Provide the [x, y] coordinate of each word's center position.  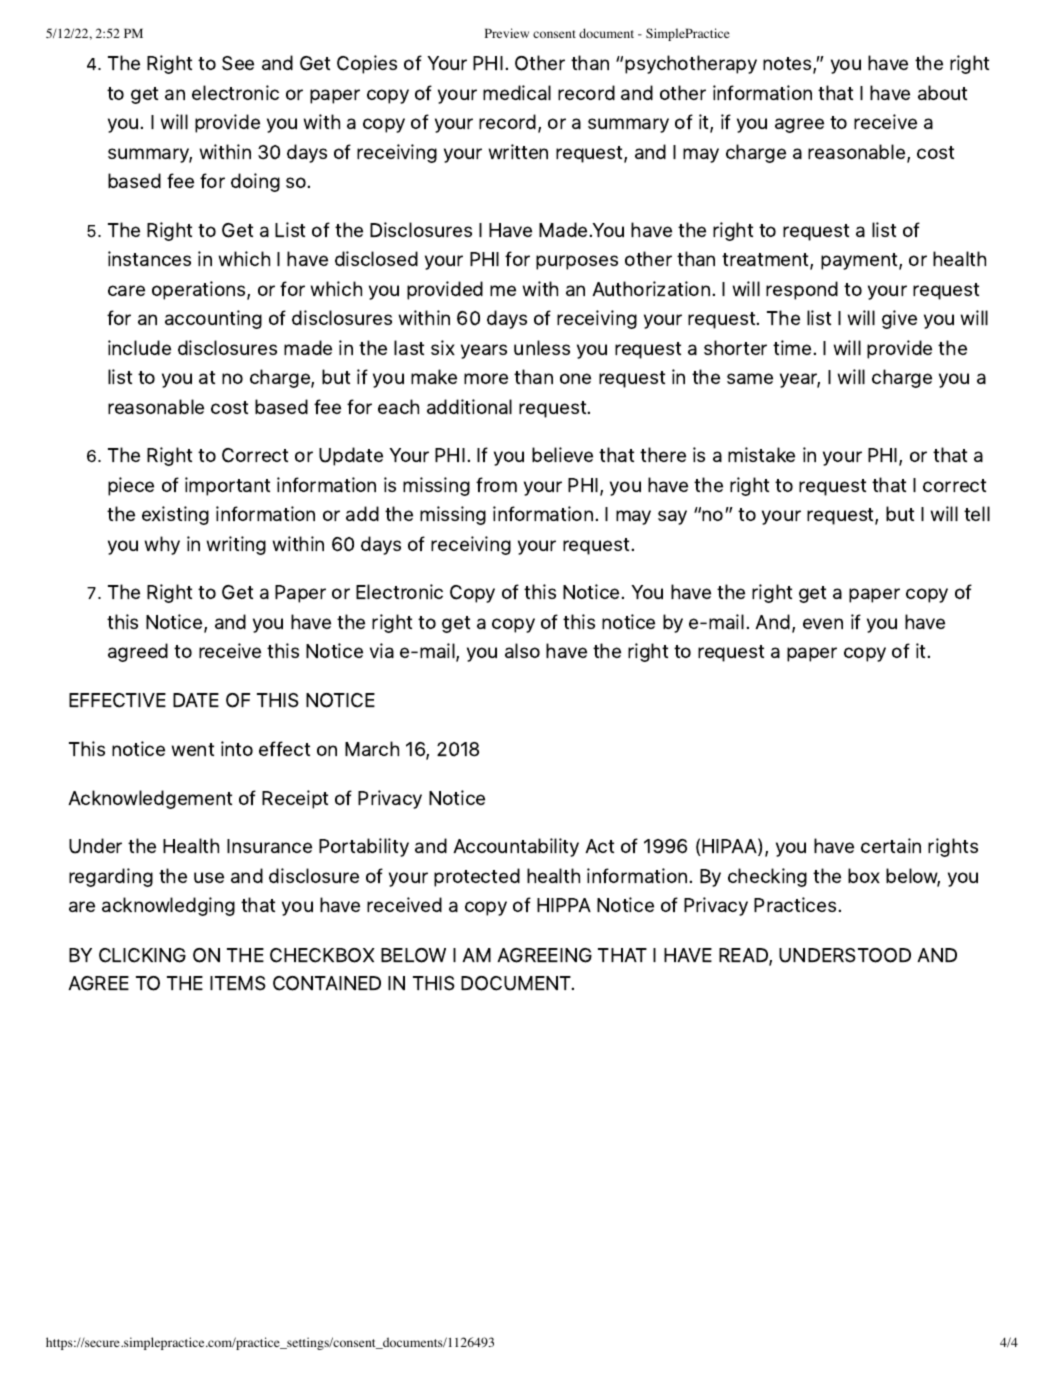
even [823, 623]
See [238, 63]
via [382, 650]
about [942, 92]
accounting [213, 319]
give [899, 319]
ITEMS [238, 983]
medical [517, 92]
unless [542, 347]
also [522, 650]
